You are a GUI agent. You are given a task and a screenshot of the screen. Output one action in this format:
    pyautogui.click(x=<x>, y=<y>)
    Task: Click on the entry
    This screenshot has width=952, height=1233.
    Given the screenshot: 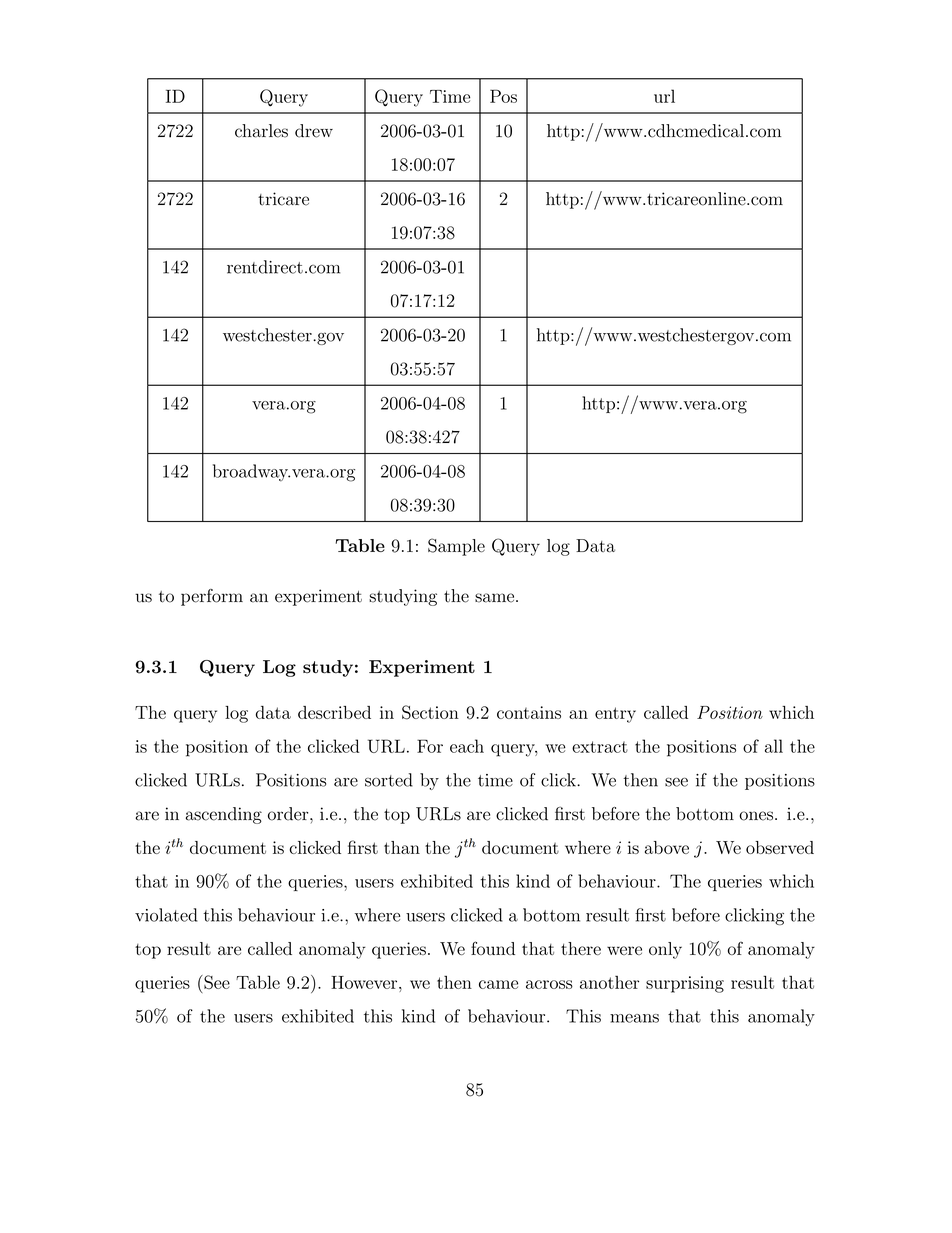 What is the action you would take?
    pyautogui.click(x=615, y=715)
